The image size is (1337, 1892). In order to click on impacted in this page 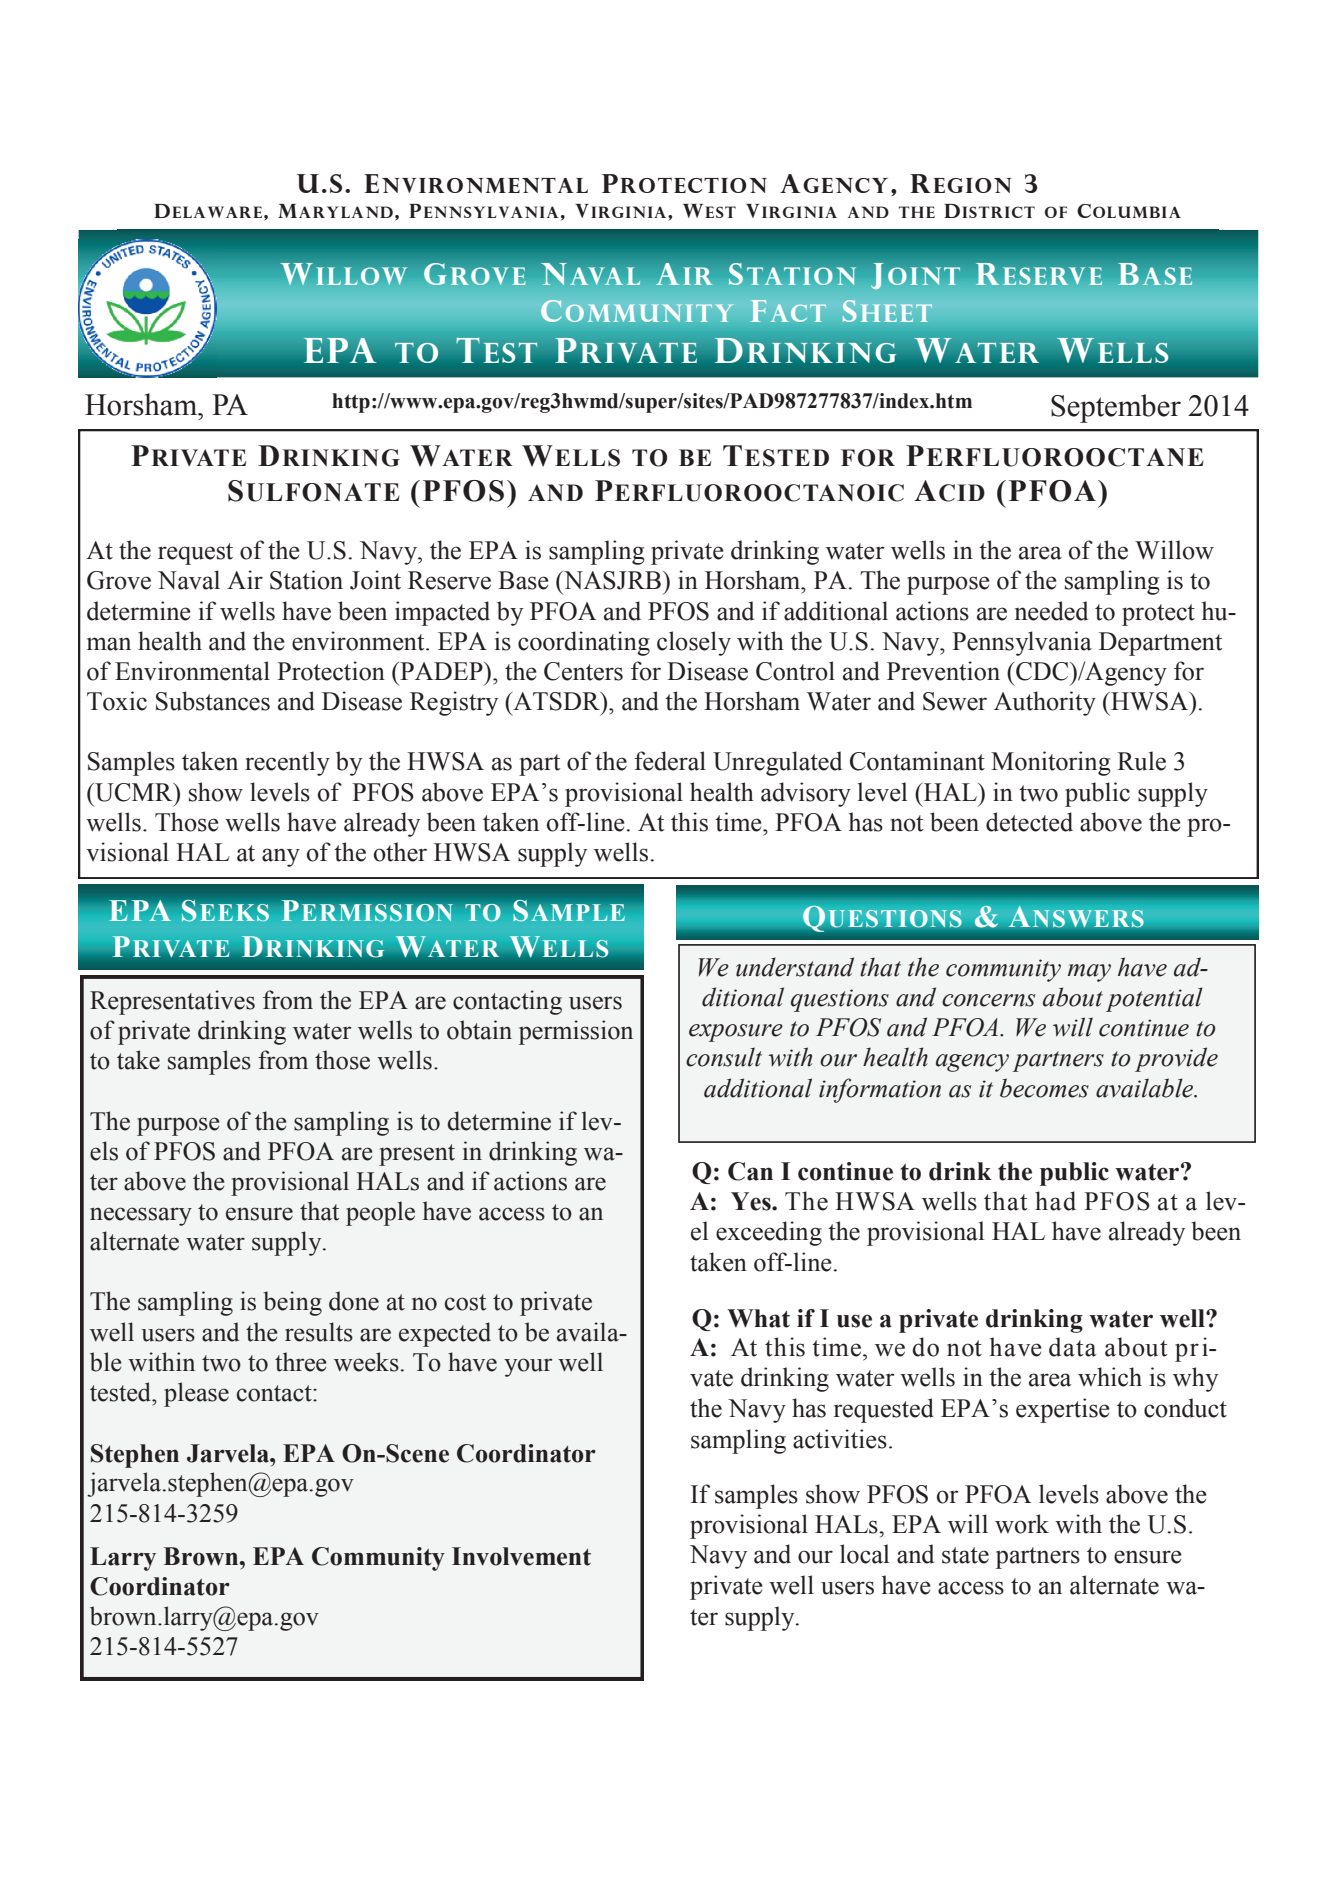, I will do `click(442, 613)`.
